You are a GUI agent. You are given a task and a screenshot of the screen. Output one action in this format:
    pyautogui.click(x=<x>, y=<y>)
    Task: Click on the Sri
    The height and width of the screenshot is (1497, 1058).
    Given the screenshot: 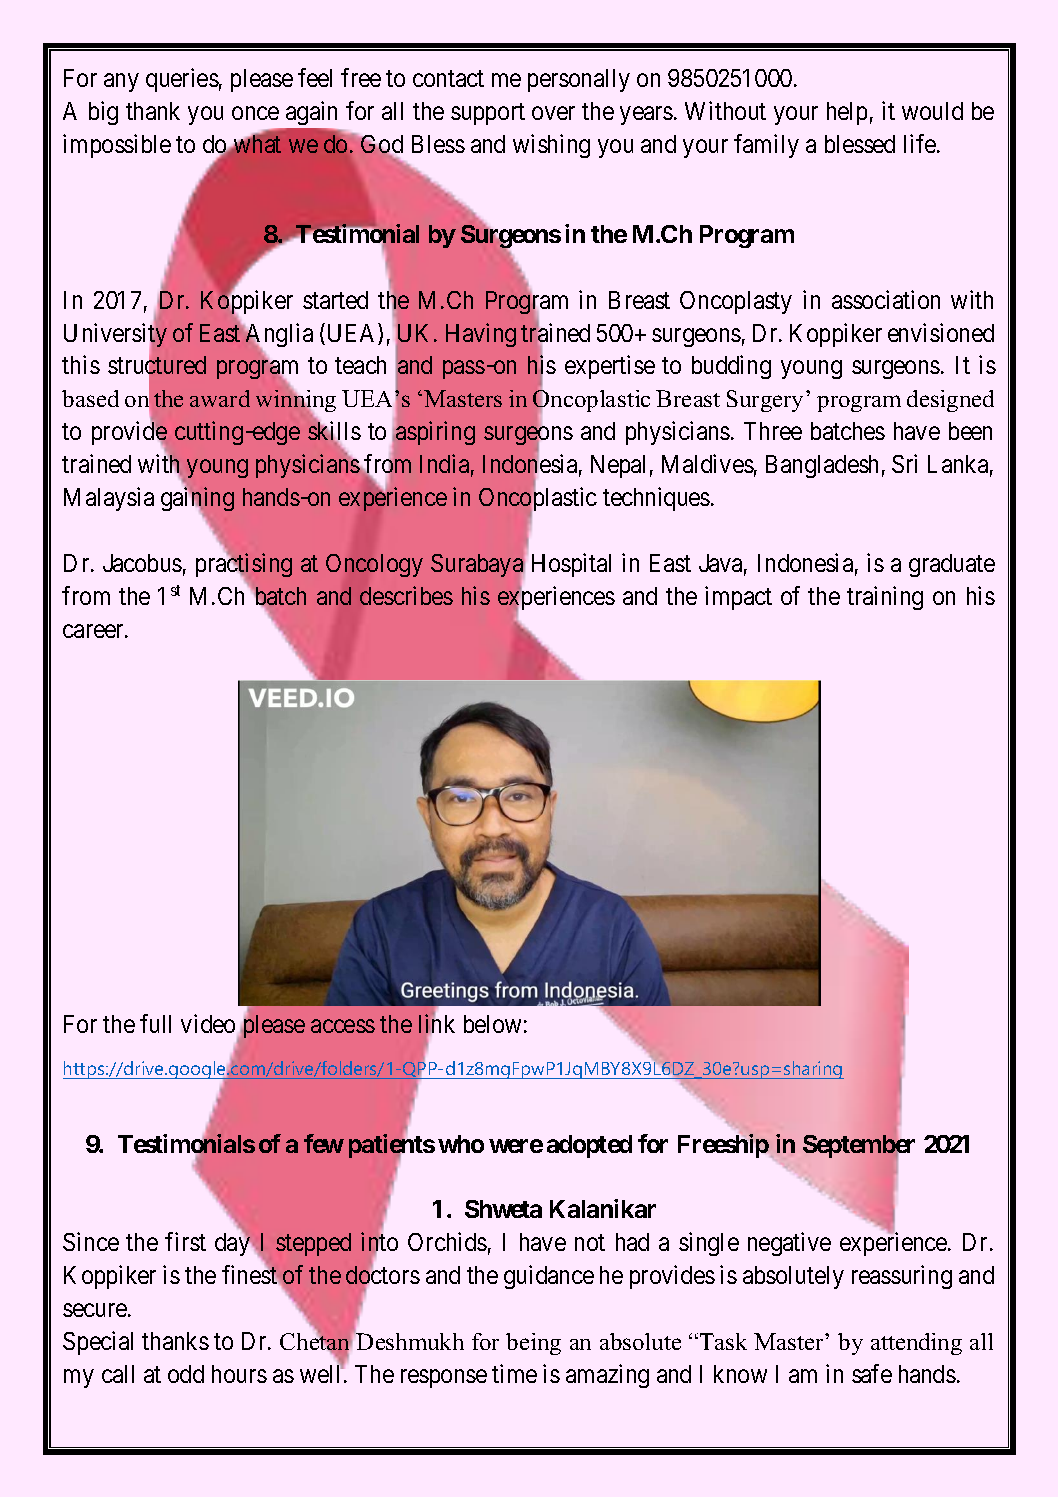 What is the action you would take?
    pyautogui.click(x=904, y=463)
